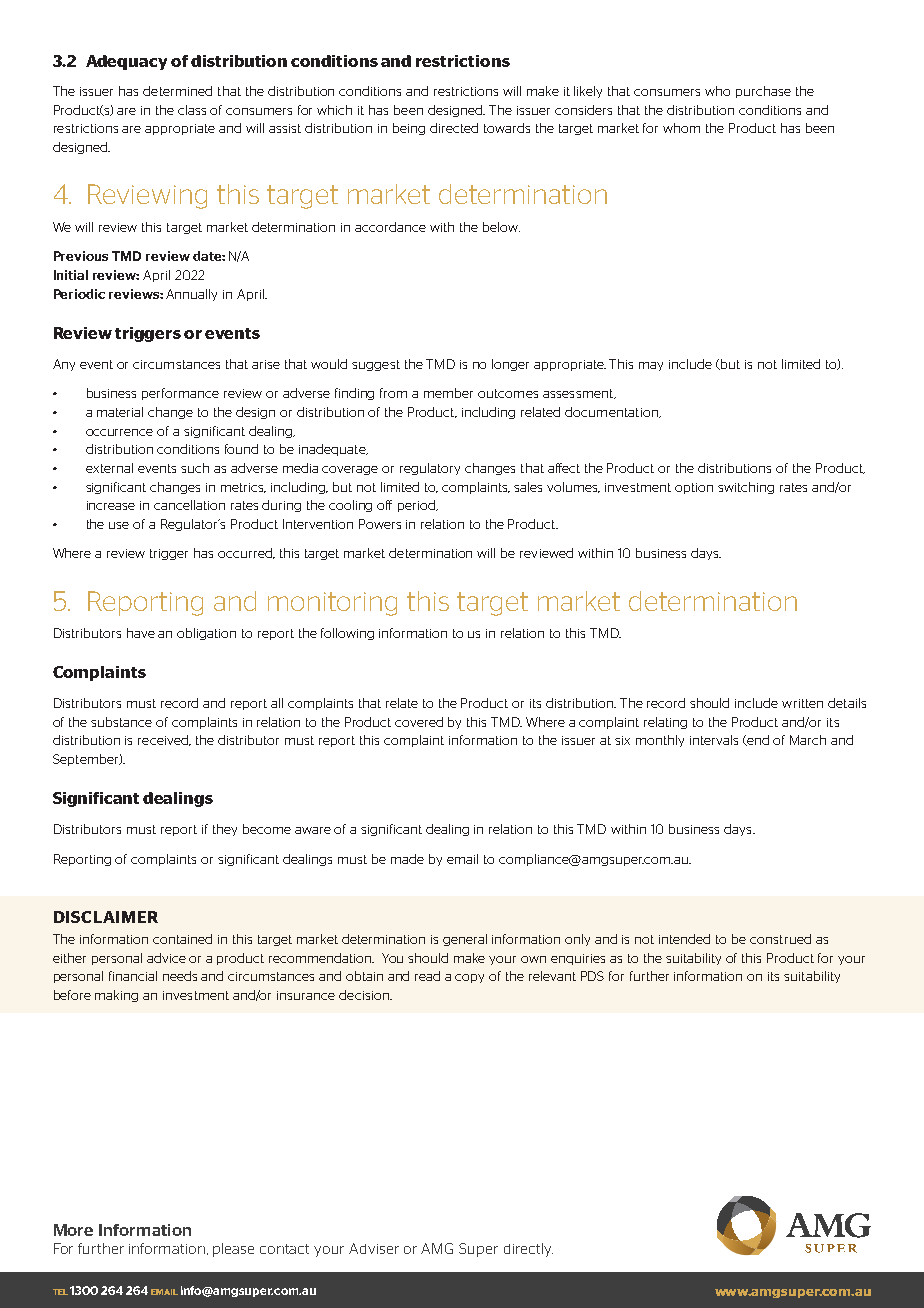 This screenshot has width=924, height=1308. I want to click on directly, so click(528, 1250).
